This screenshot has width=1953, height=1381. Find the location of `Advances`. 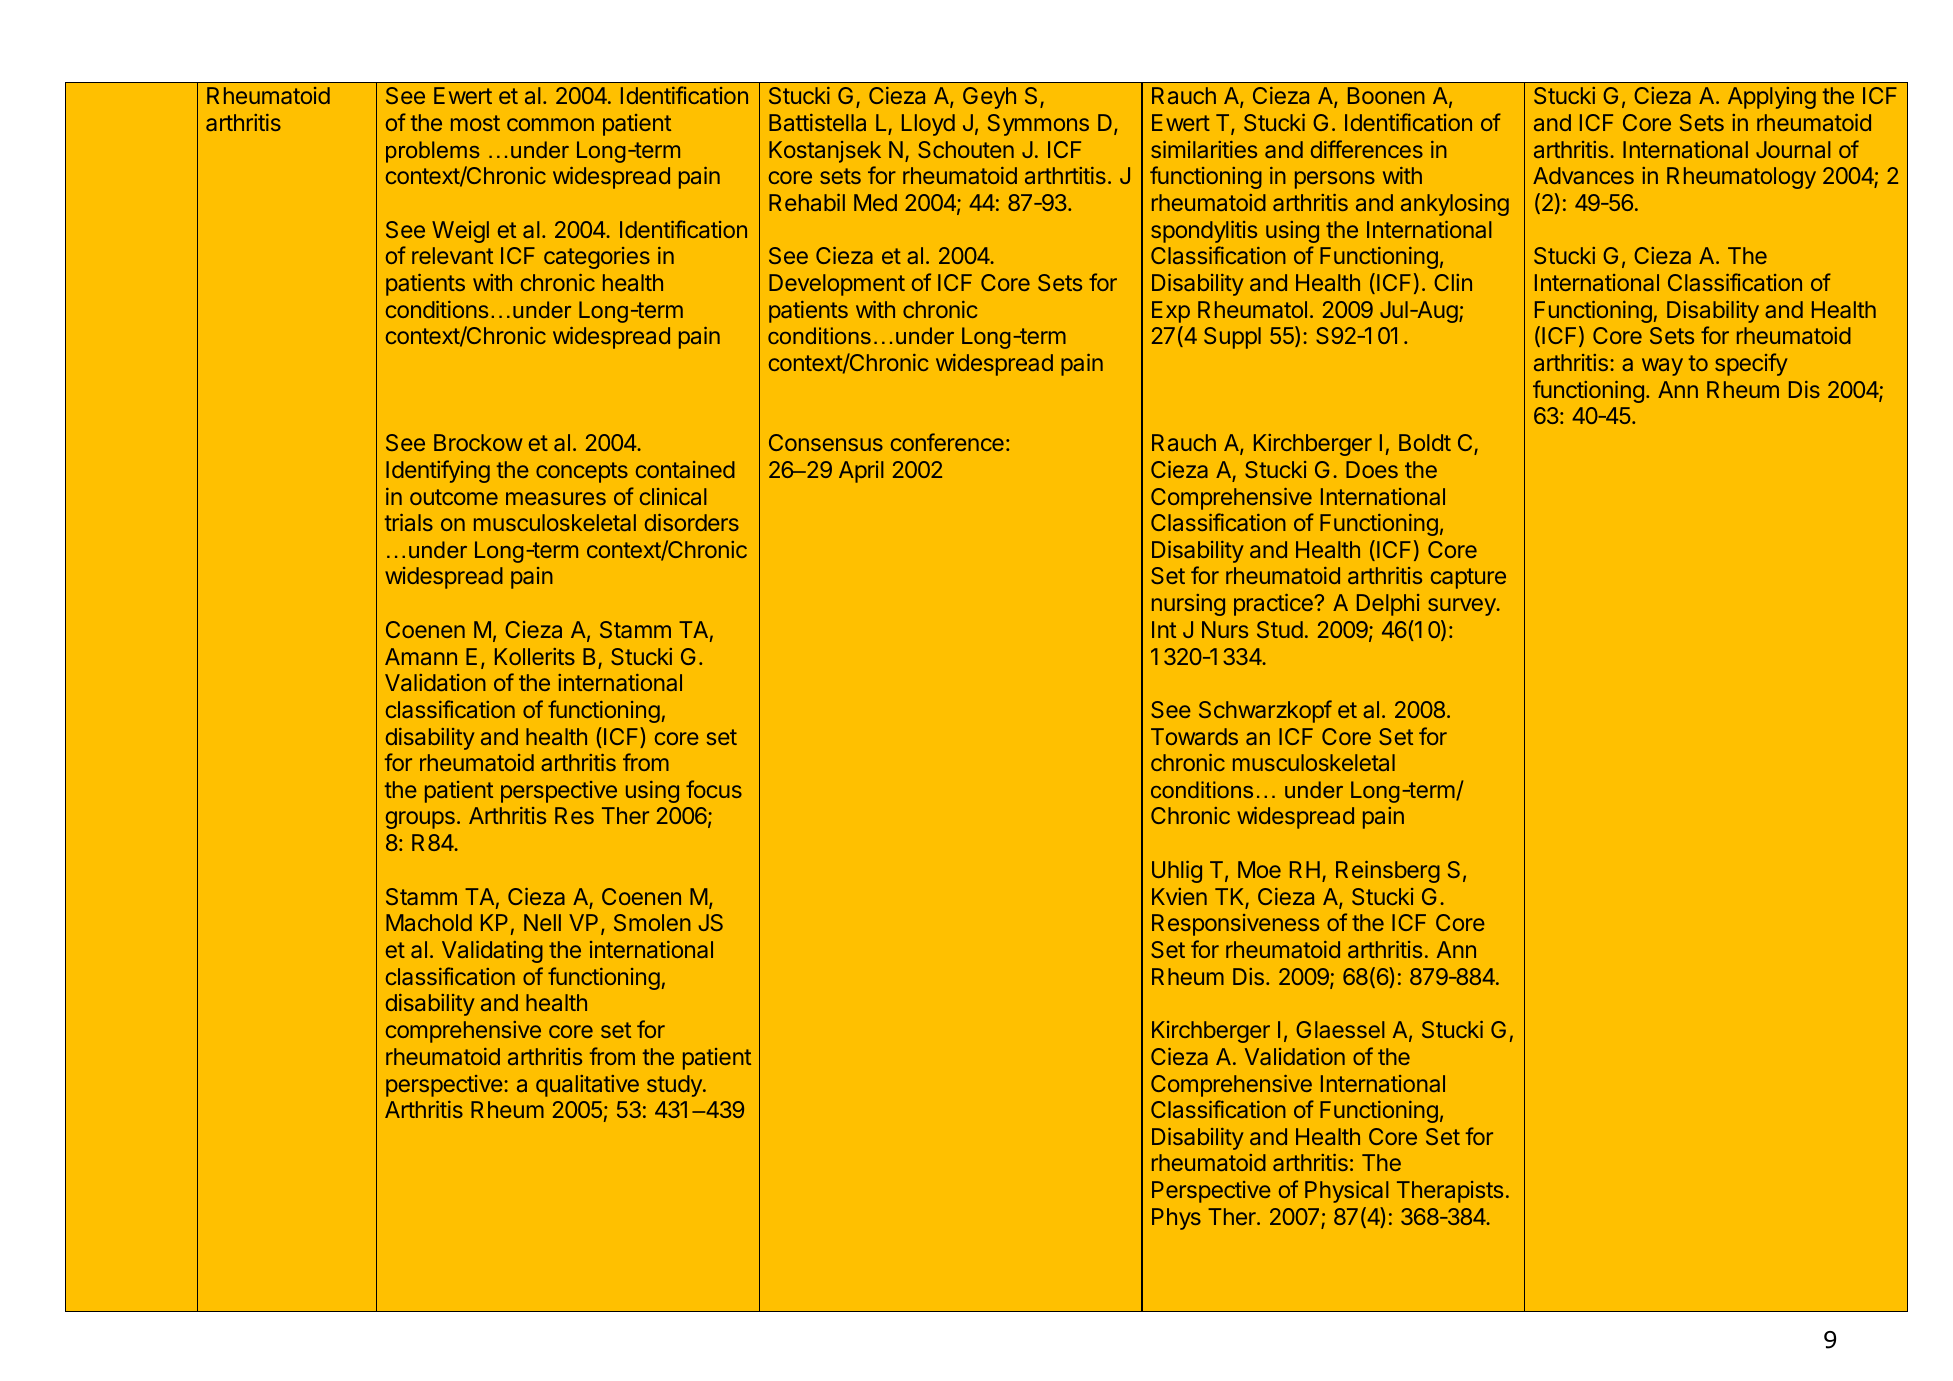

Advances is located at coordinates (1583, 175).
